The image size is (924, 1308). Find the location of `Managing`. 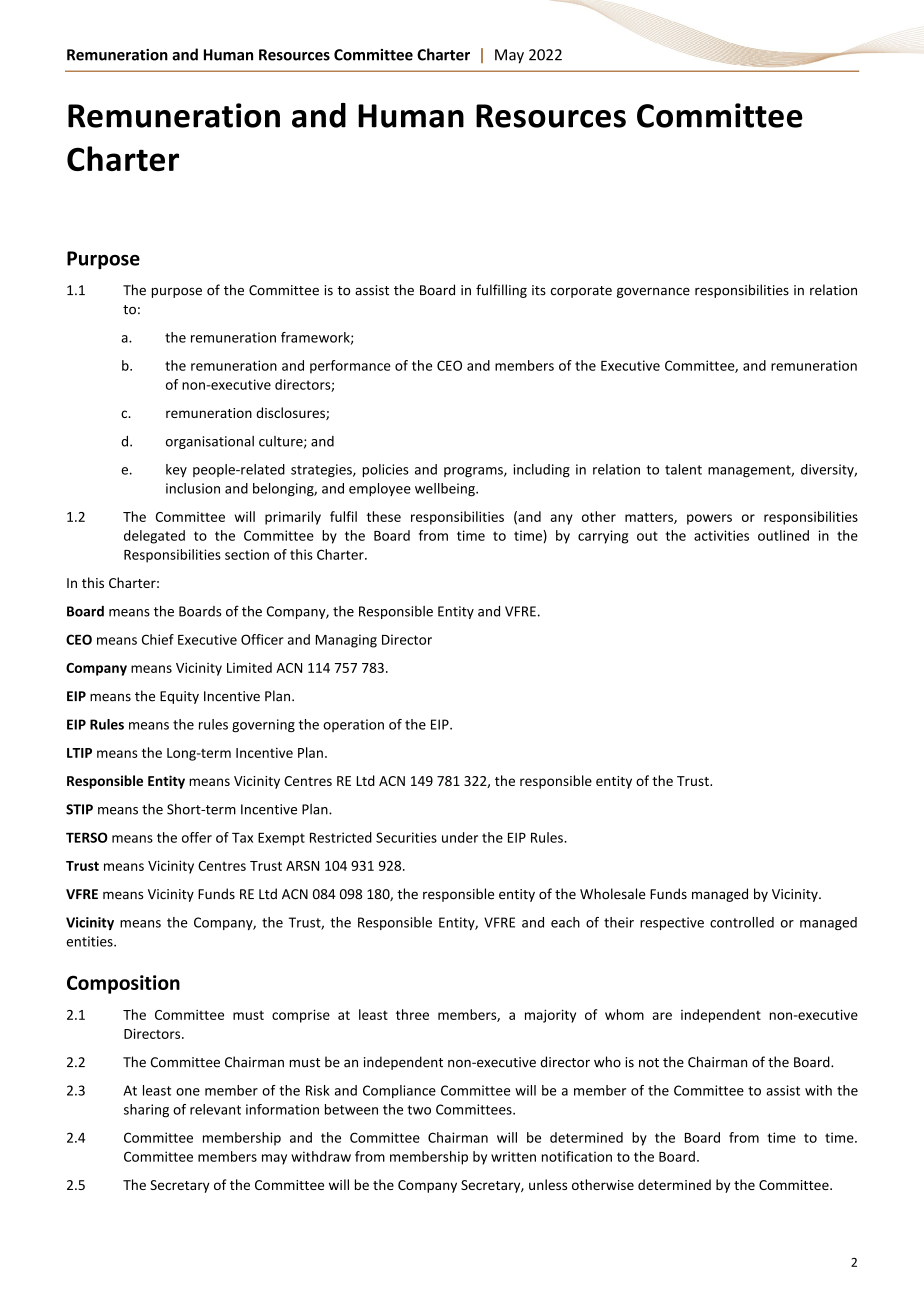

Managing is located at coordinates (346, 641).
